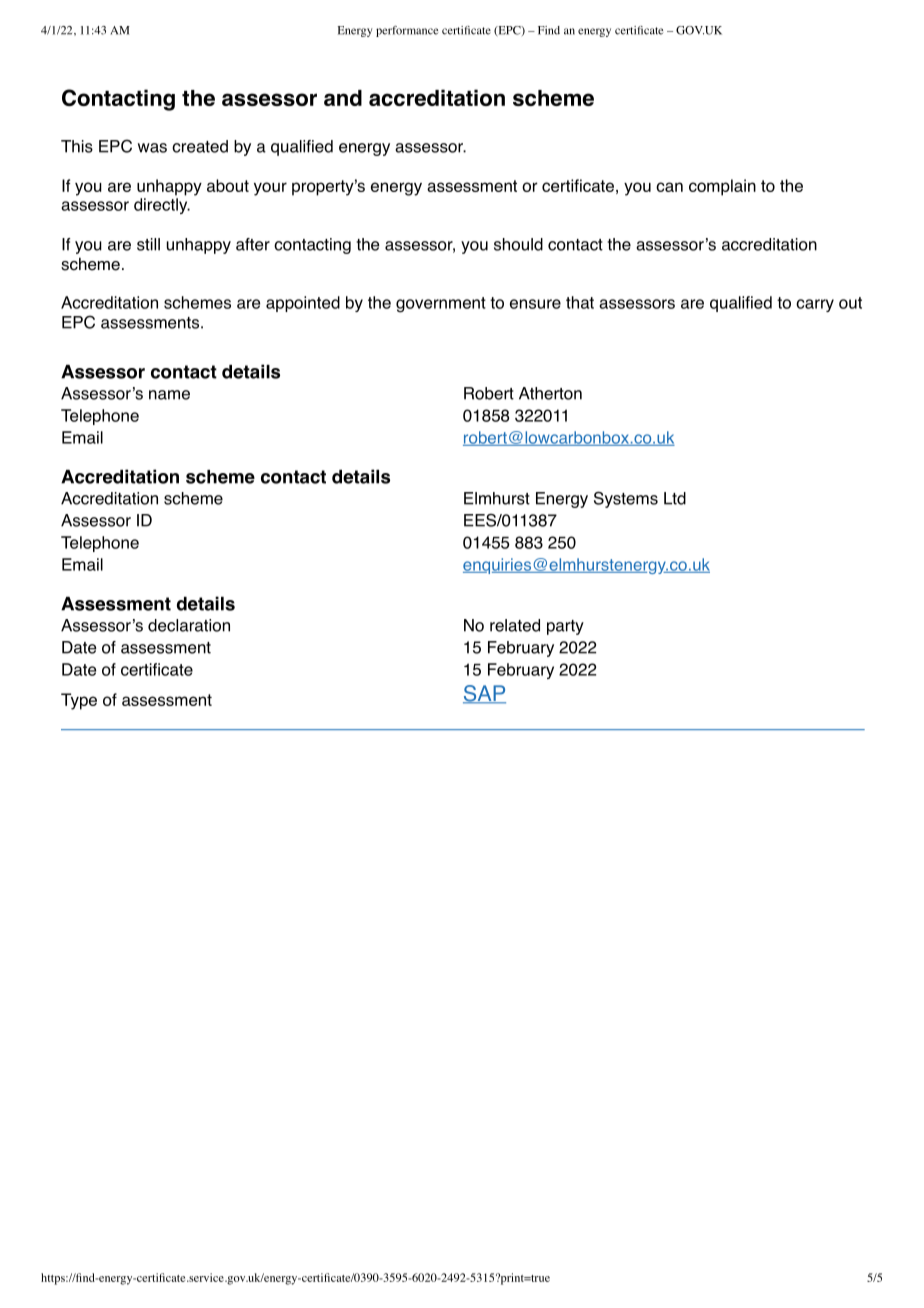 The width and height of the screenshot is (924, 1308). Describe the element at coordinates (169, 395) in the screenshot. I see `name` at that location.
